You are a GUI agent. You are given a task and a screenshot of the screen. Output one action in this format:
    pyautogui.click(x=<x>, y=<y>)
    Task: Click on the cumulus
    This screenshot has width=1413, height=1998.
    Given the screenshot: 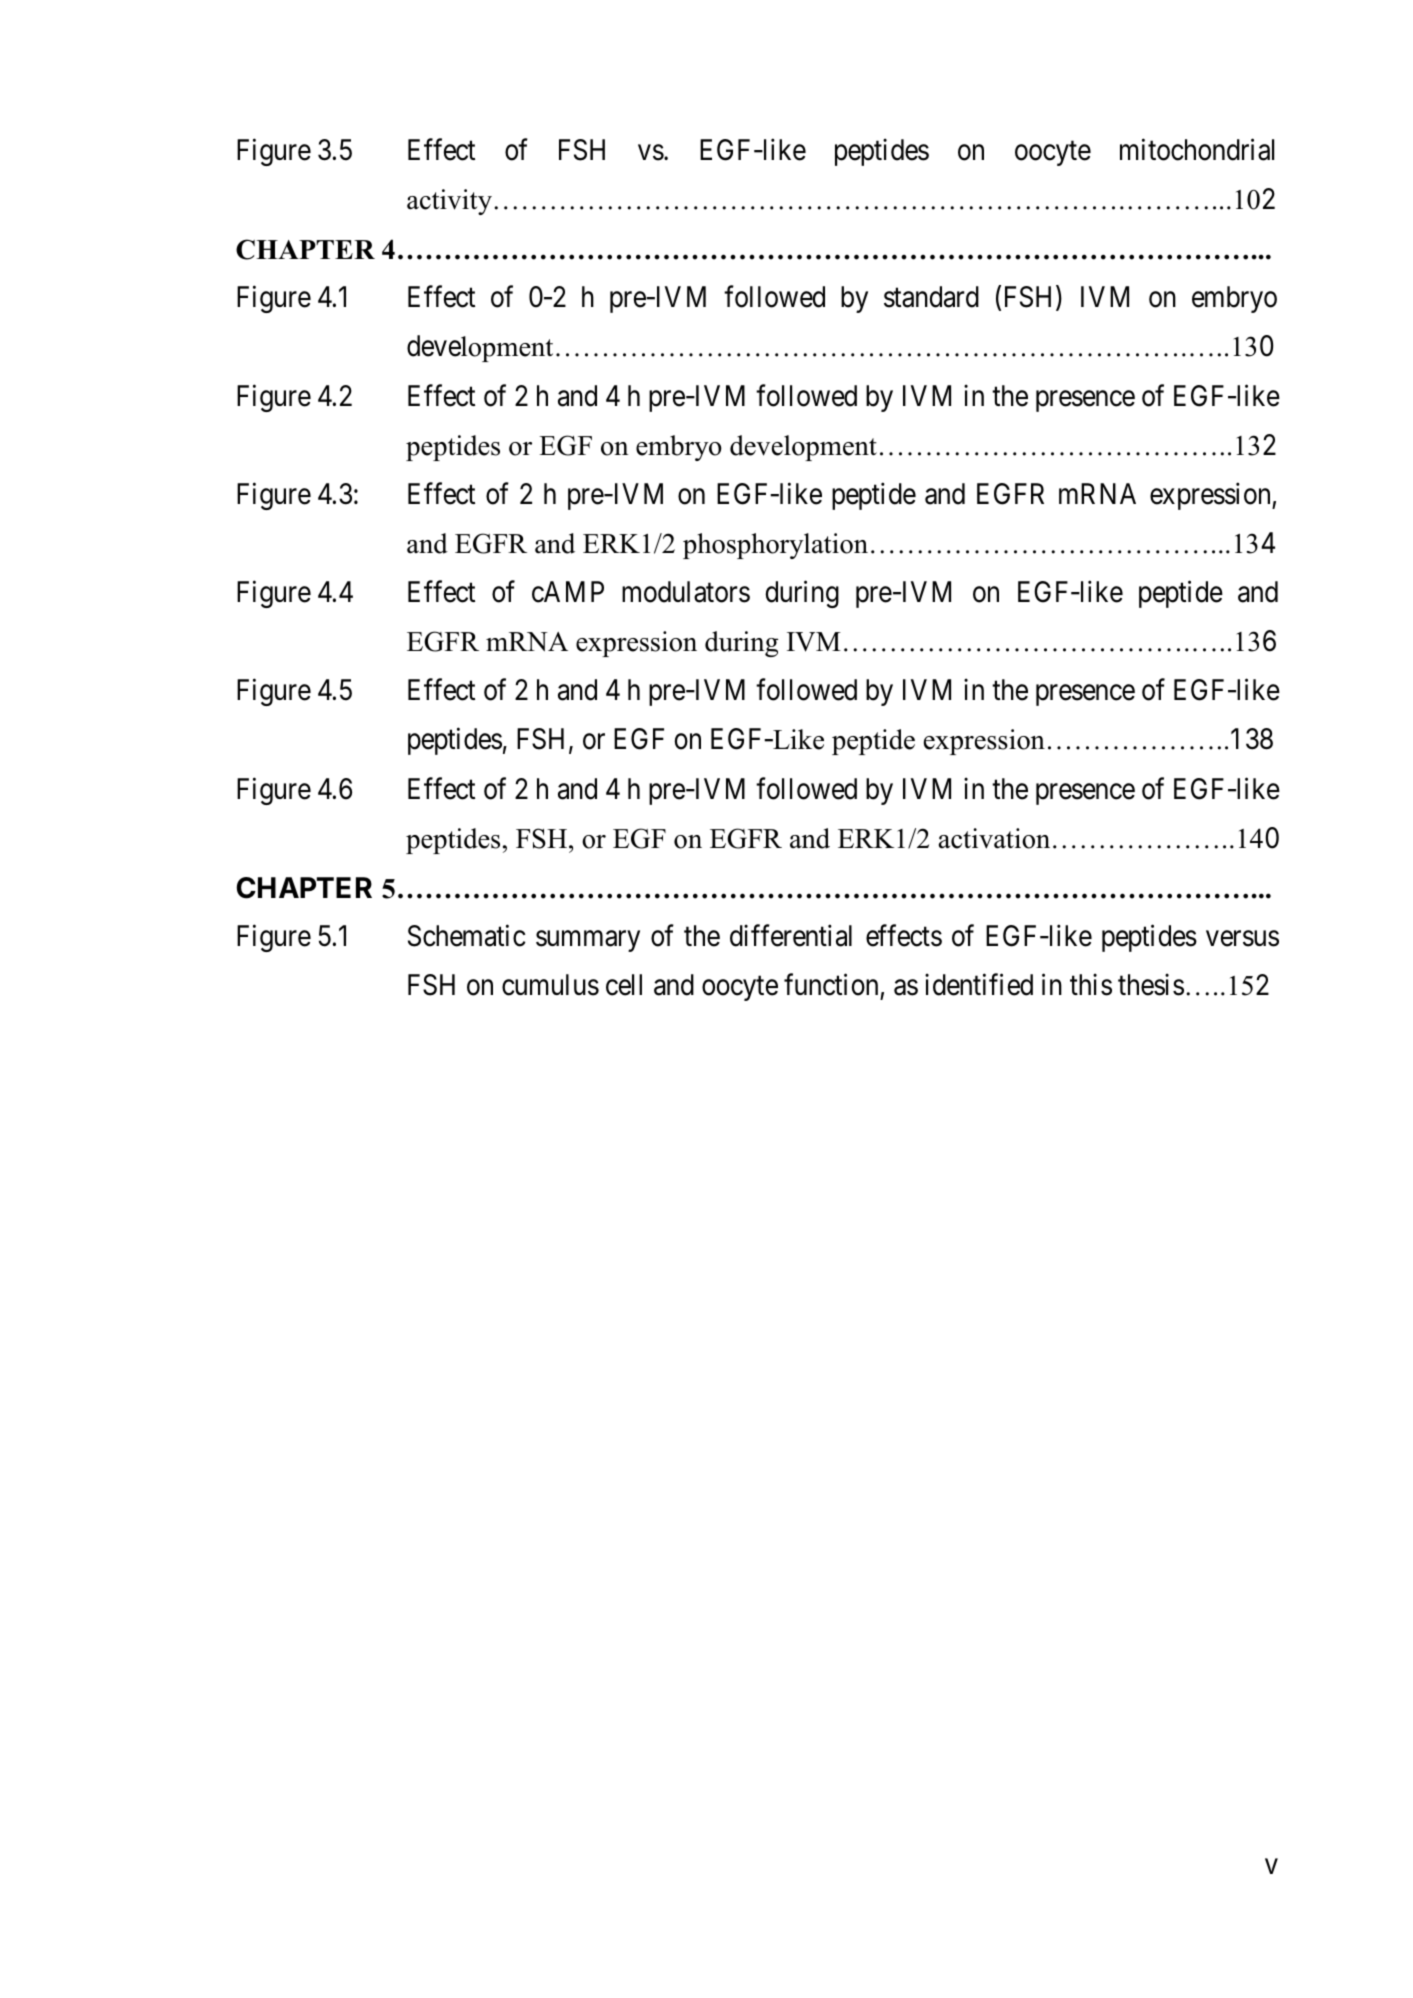 What is the action you would take?
    pyautogui.click(x=550, y=985)
